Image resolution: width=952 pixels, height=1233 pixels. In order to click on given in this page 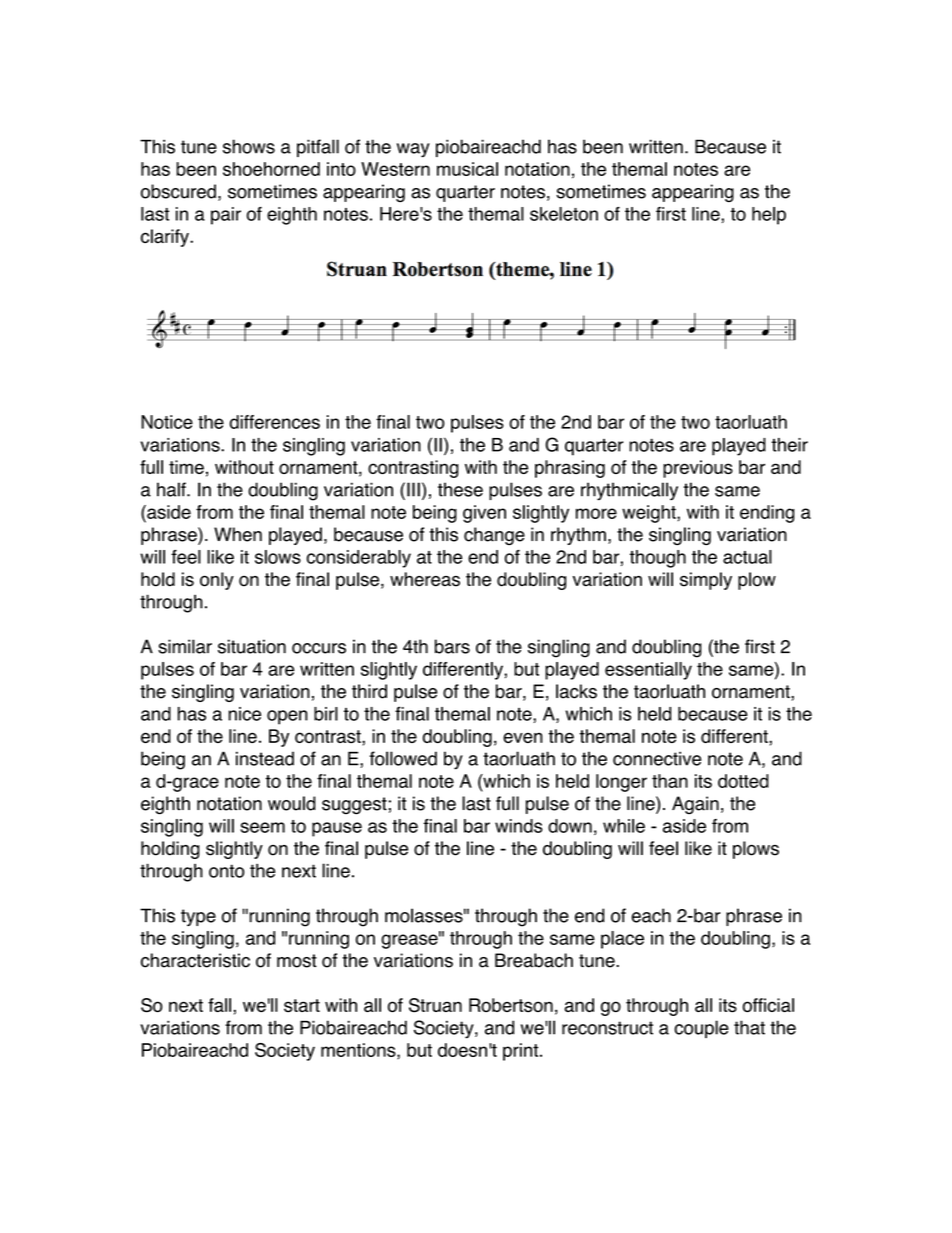, I will do `click(484, 514)`.
